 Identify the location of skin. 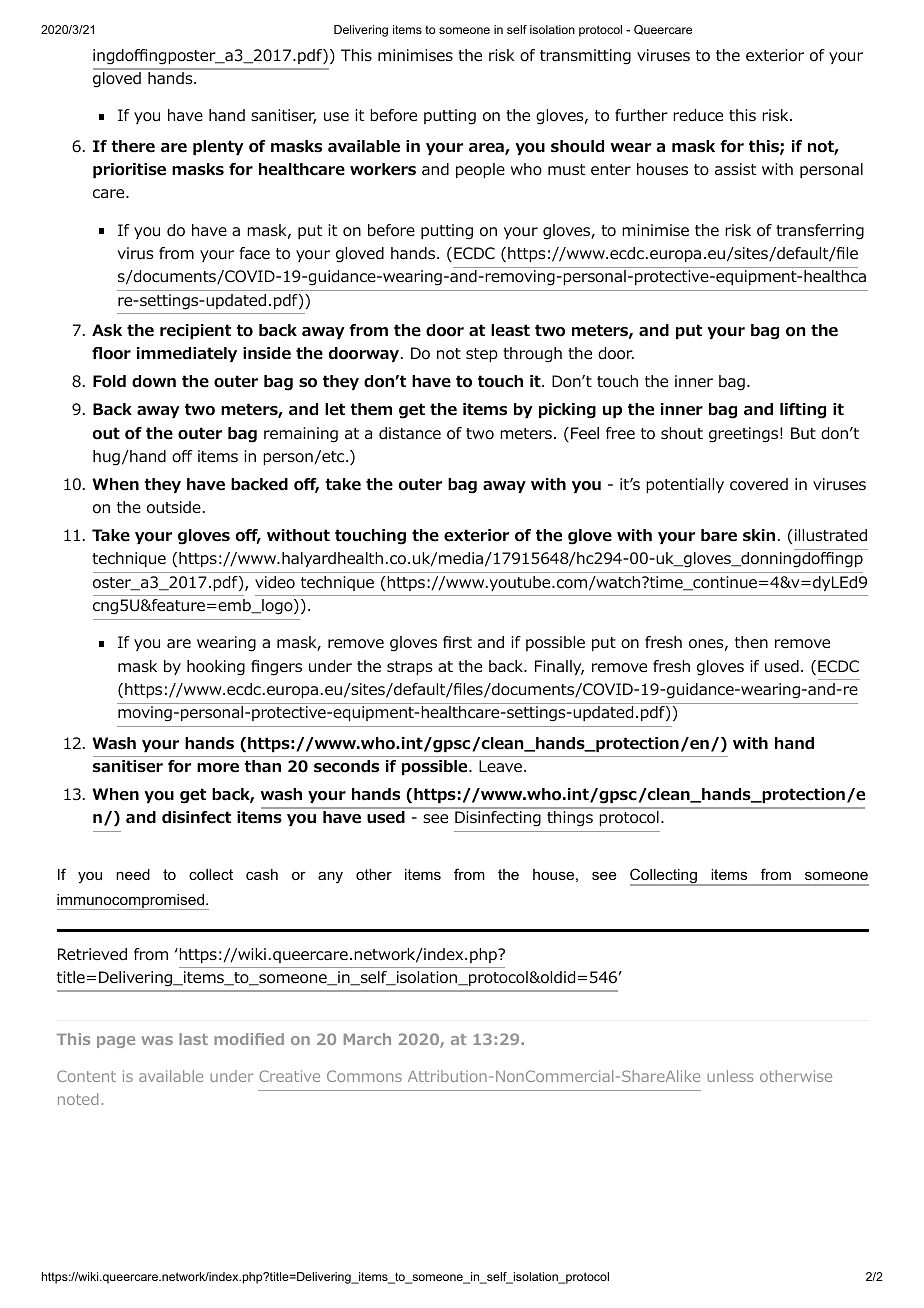
(759, 535).
